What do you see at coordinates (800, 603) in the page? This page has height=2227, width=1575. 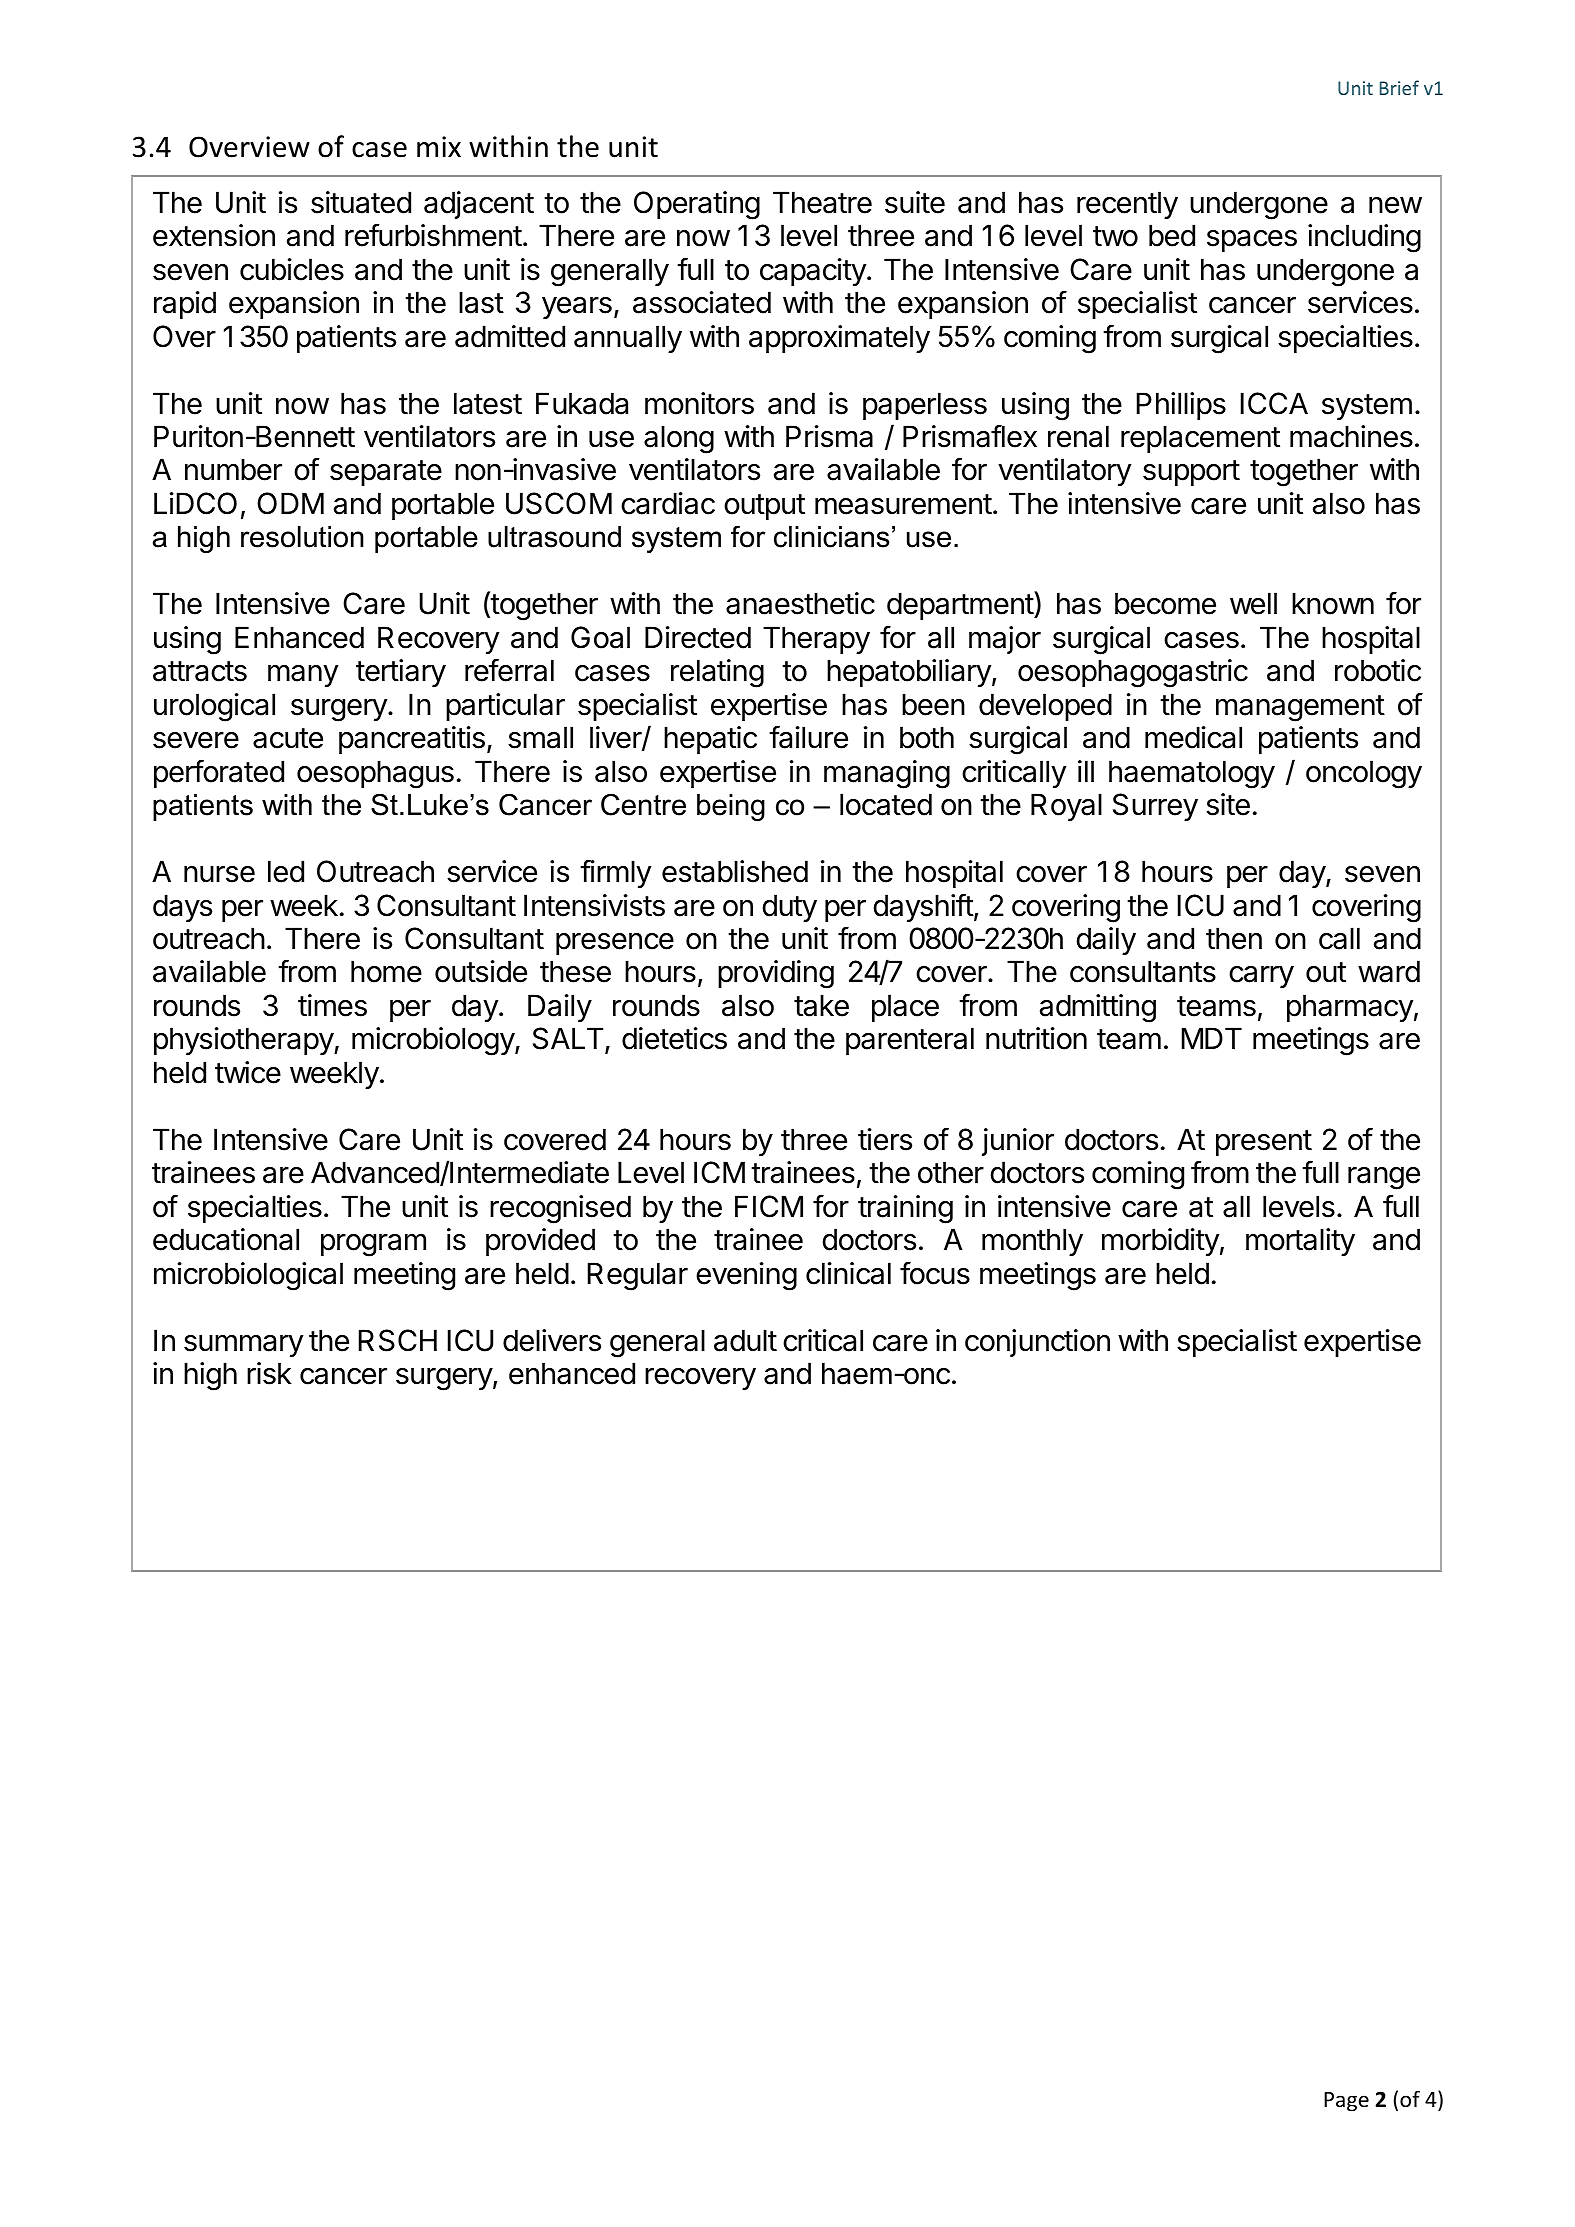 I see `anaesthetic` at bounding box center [800, 603].
